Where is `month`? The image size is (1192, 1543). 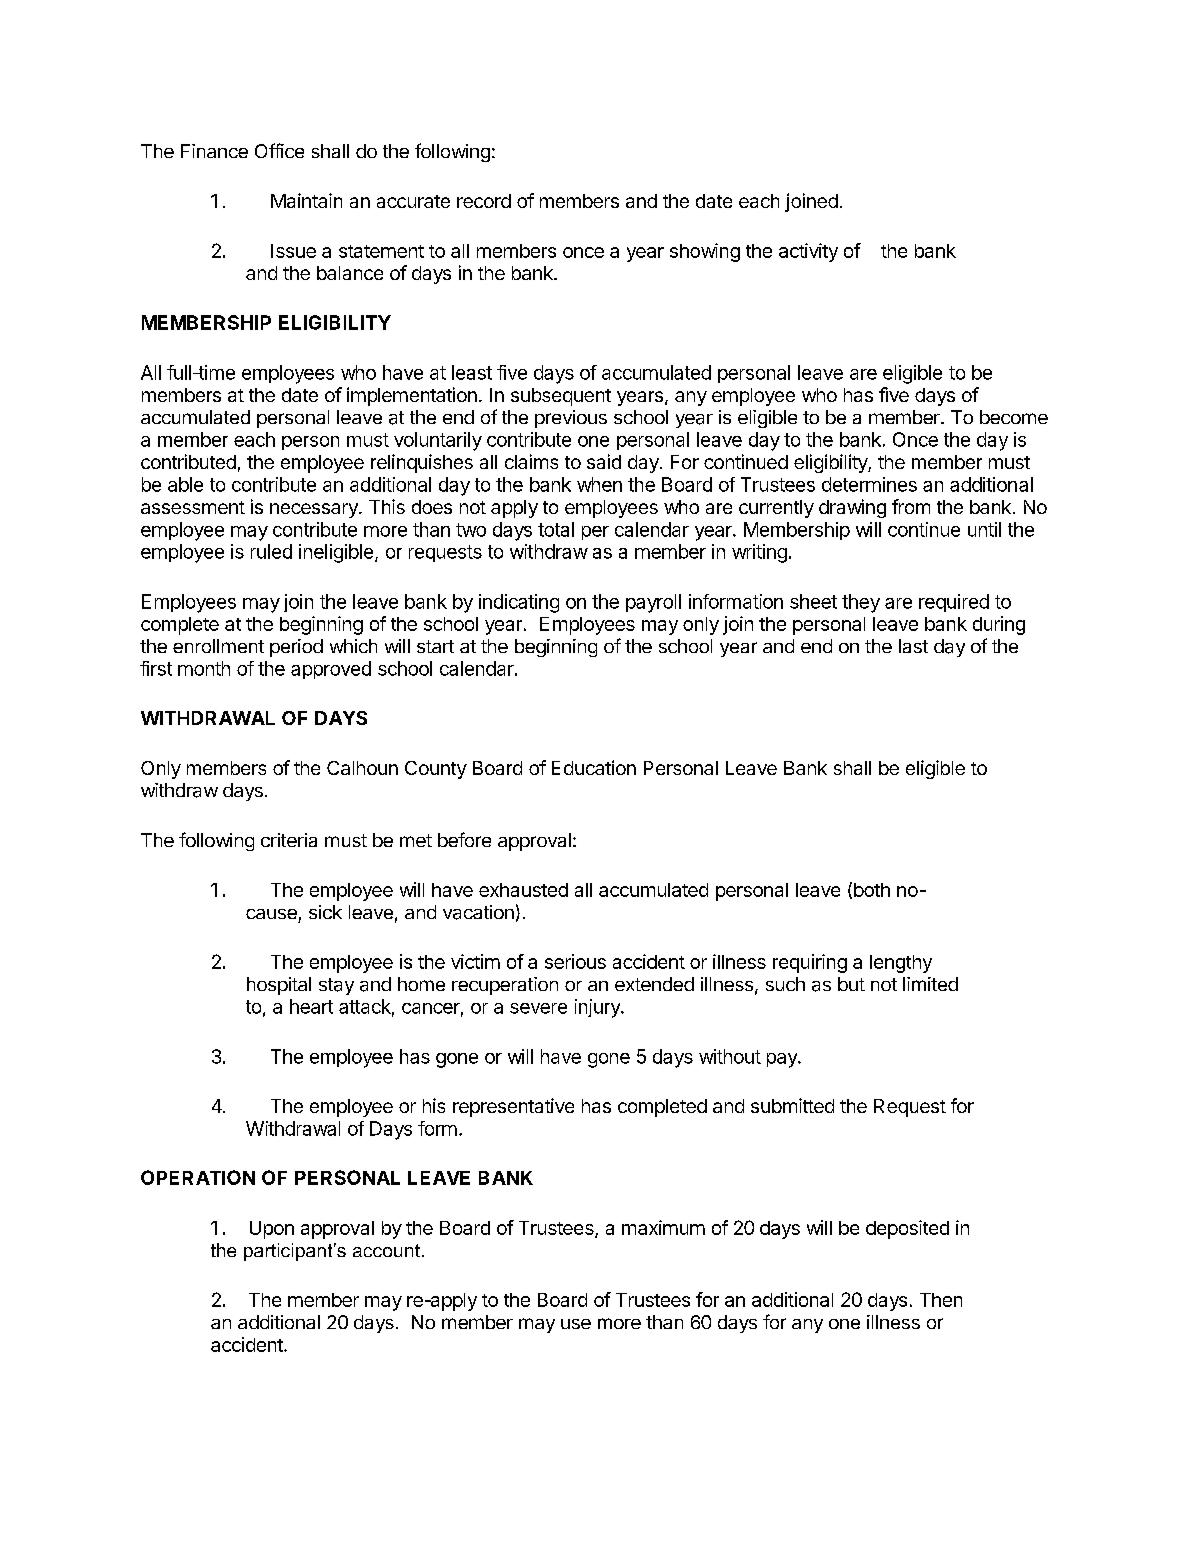 month is located at coordinates (204, 668).
